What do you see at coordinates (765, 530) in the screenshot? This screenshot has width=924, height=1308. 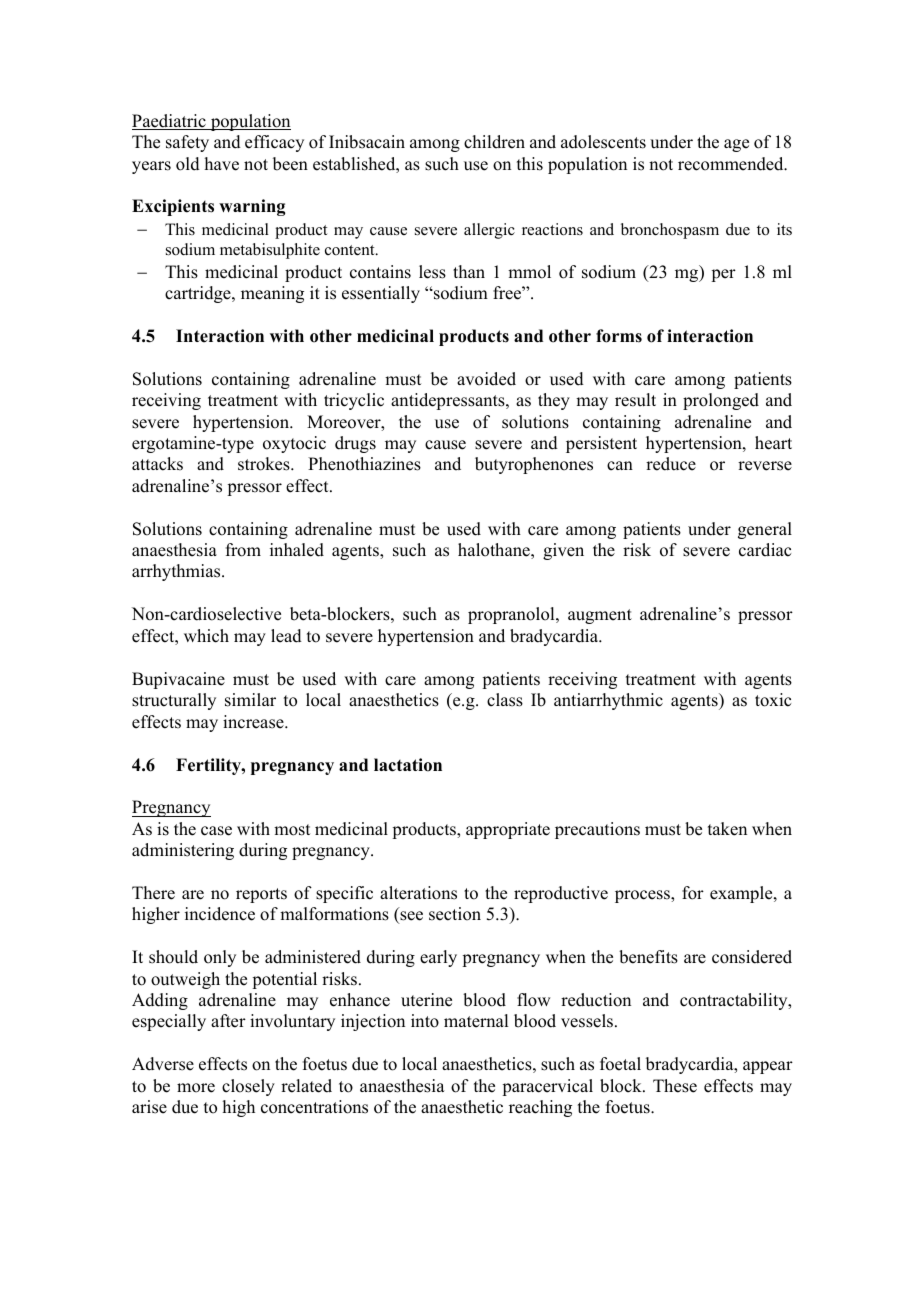 I see `general` at bounding box center [765, 530].
